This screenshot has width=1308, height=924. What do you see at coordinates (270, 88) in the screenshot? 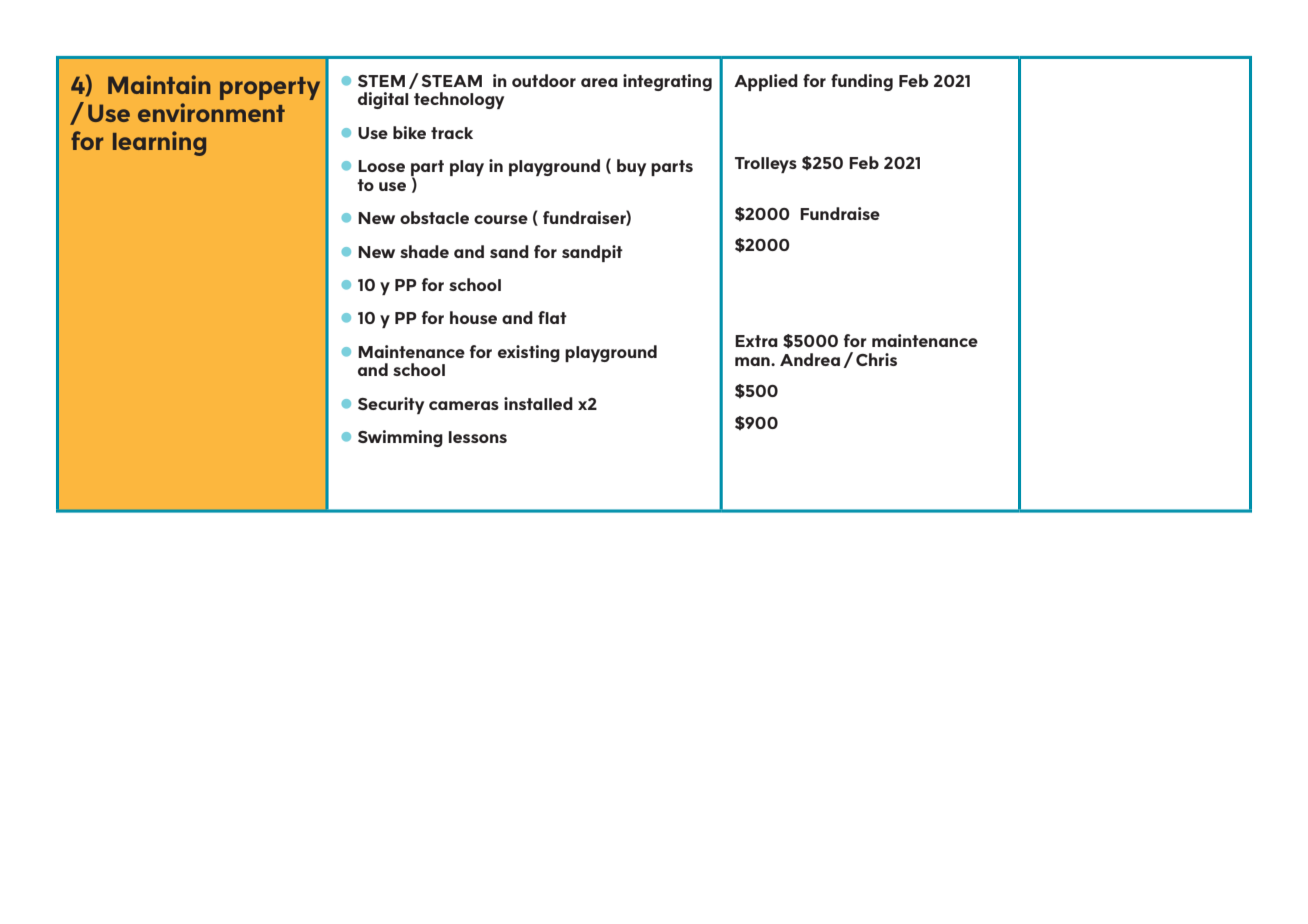
I see `property` at bounding box center [270, 88].
